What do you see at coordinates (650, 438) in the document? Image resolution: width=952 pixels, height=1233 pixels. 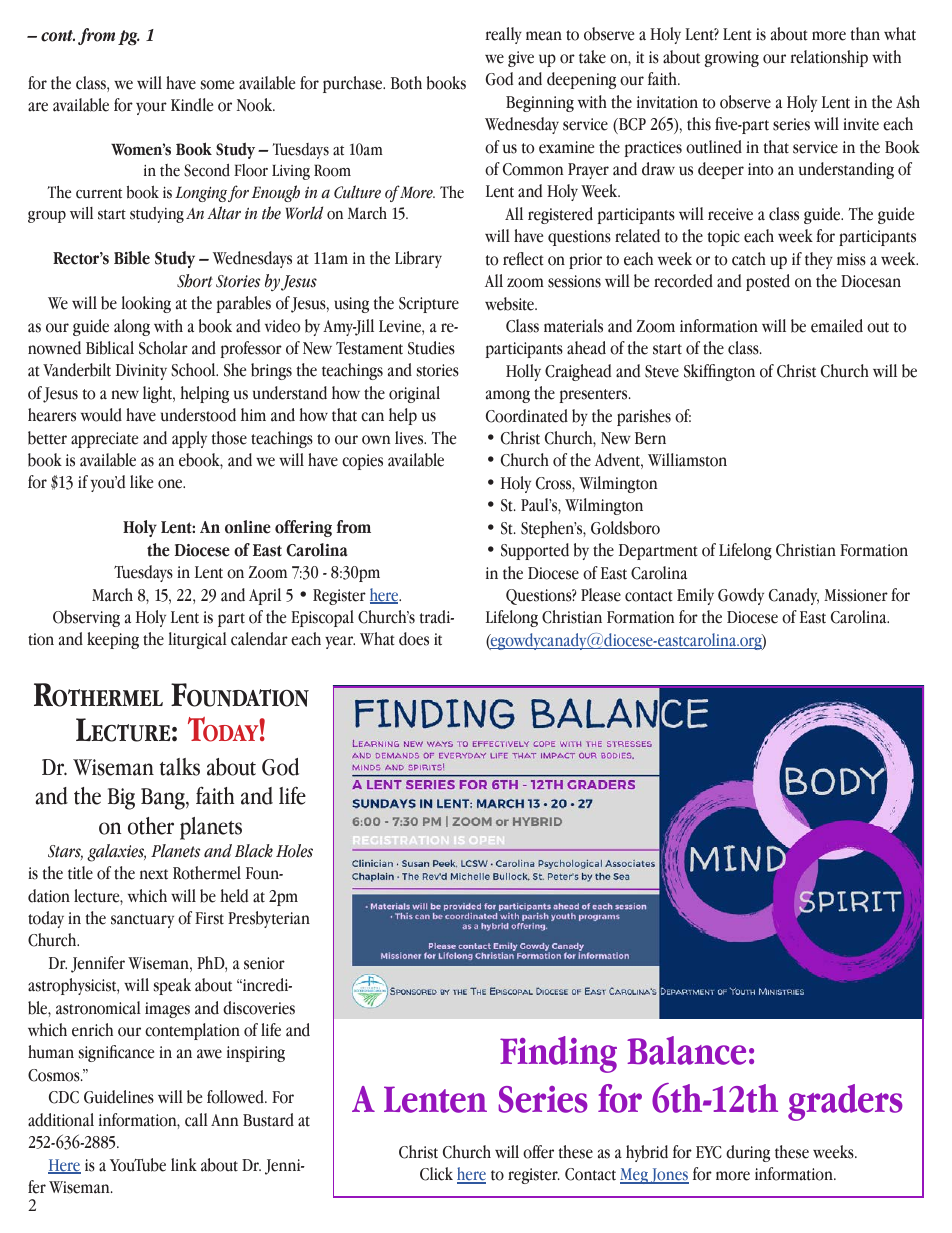 I see `Bern` at bounding box center [650, 438].
